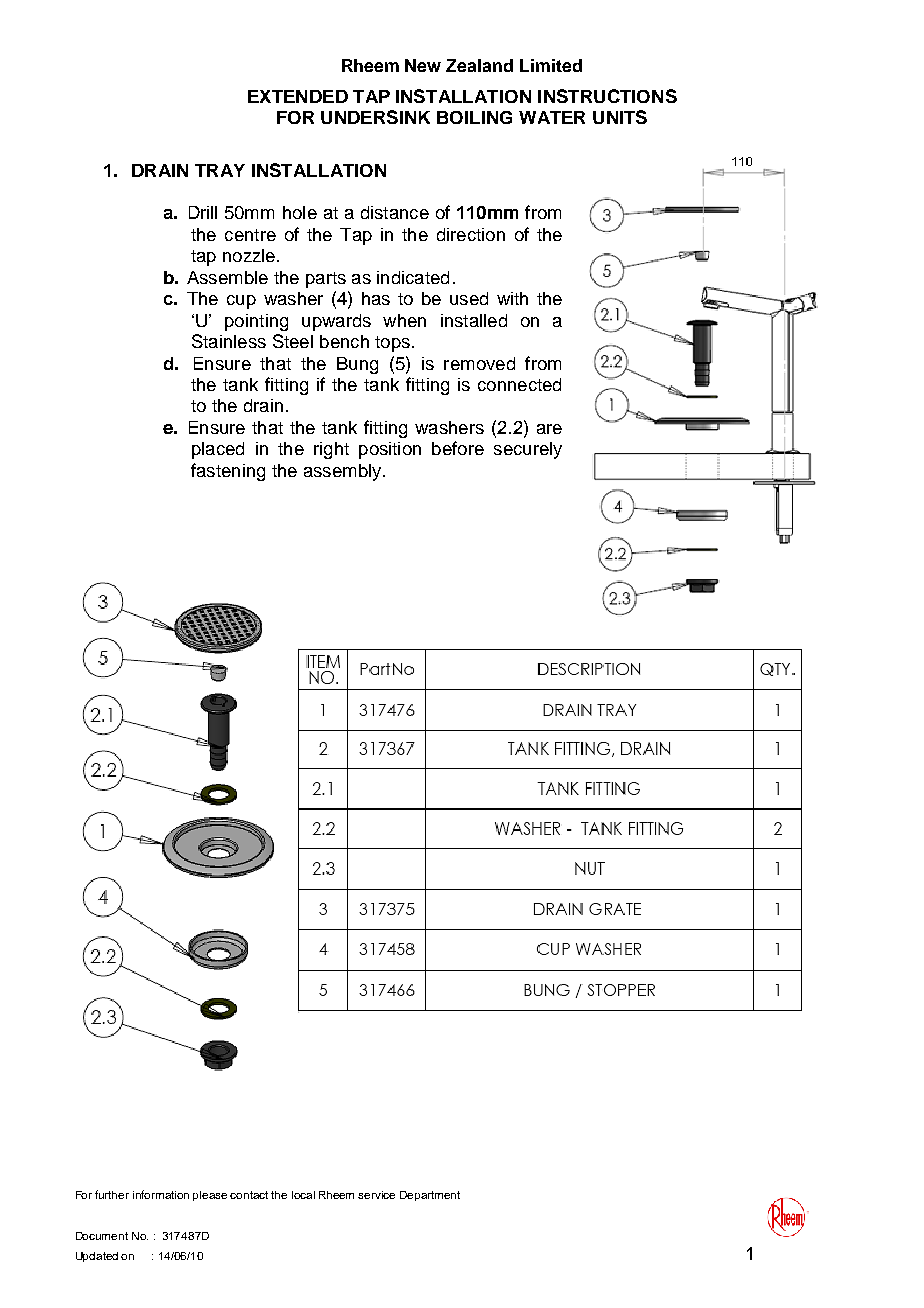 Image resolution: width=924 pixels, height=1308 pixels. I want to click on Department, so click(430, 1196).
